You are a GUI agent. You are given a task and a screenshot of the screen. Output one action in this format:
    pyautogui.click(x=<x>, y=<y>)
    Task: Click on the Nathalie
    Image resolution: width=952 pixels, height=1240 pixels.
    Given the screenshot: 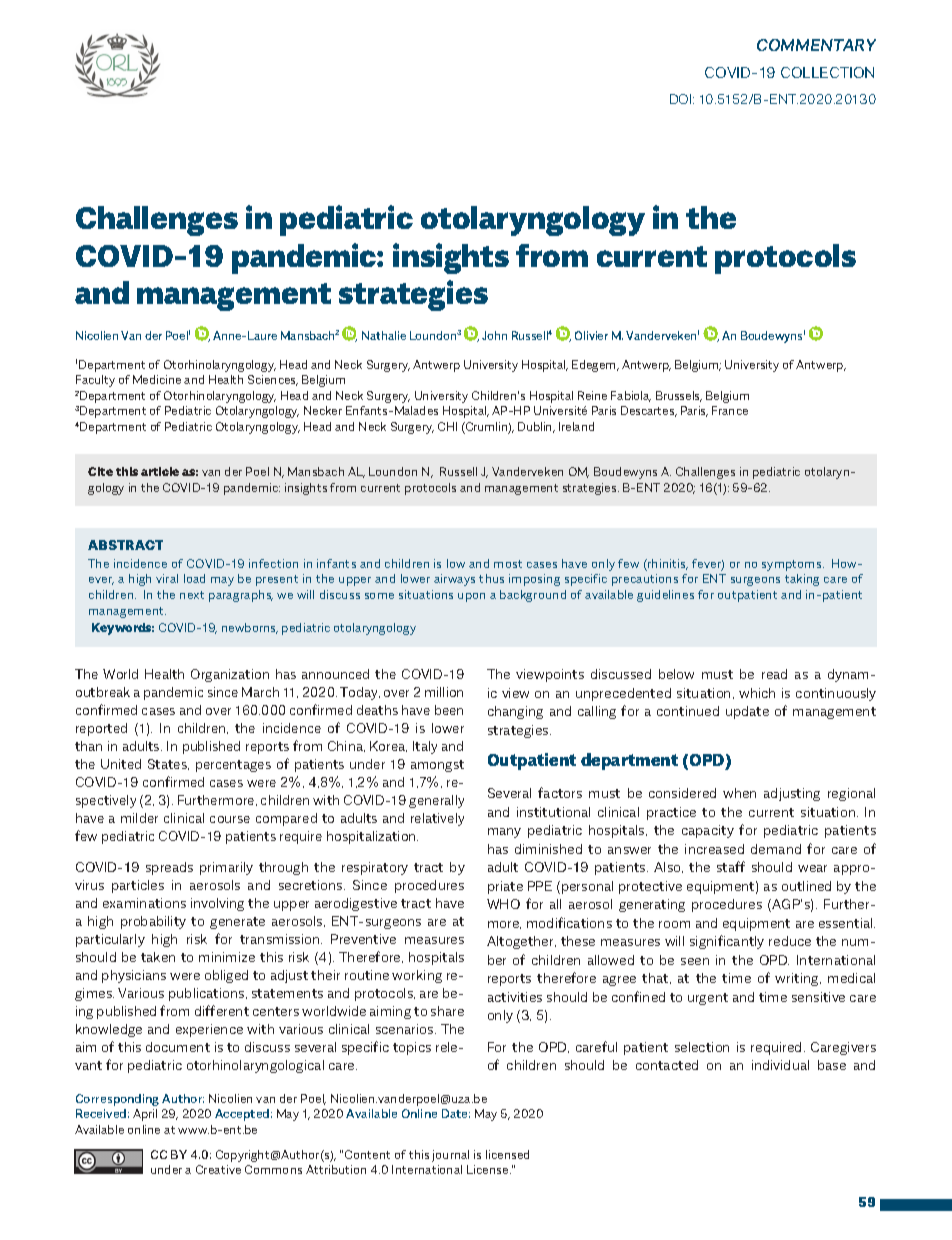 What is the action you would take?
    pyautogui.click(x=384, y=335)
